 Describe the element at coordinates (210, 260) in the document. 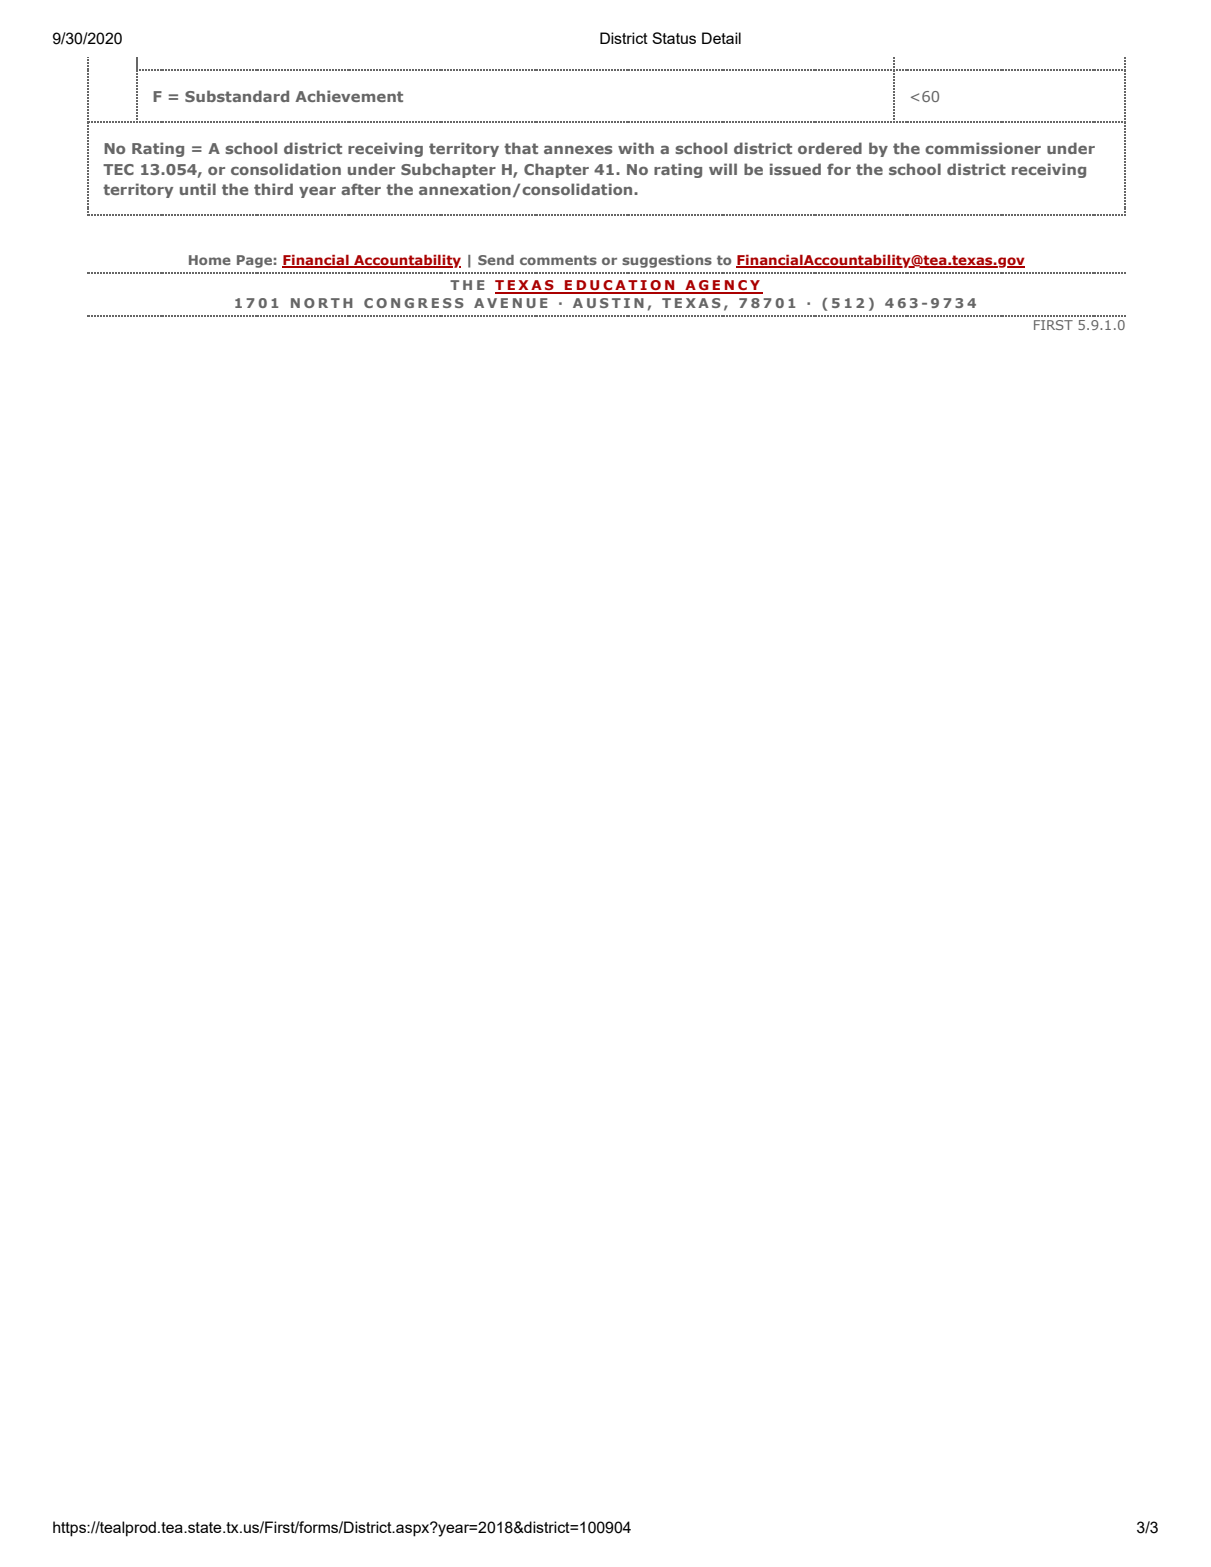

I see `Home` at that location.
